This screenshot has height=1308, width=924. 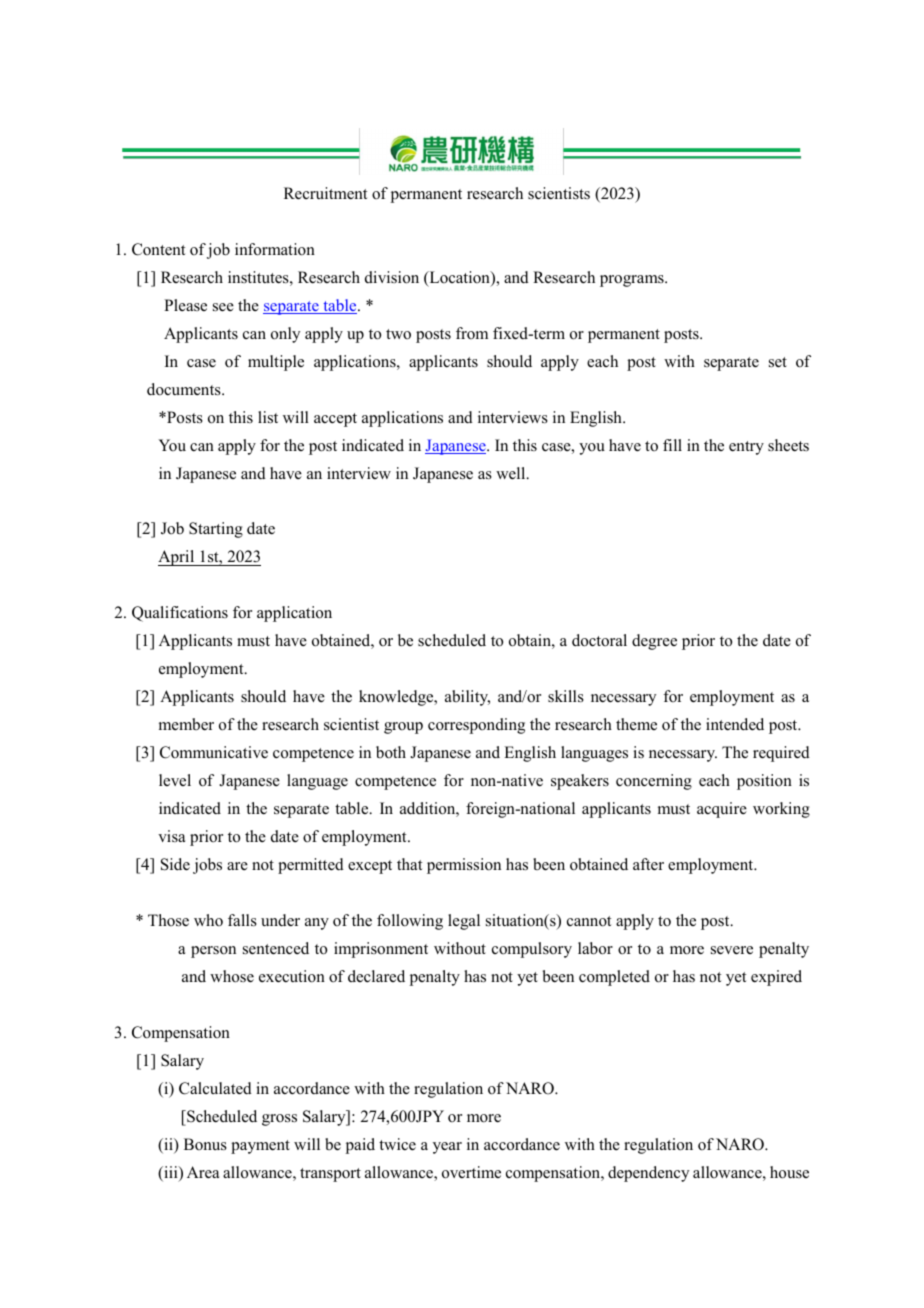 What do you see at coordinates (633, 281) in the screenshot?
I see `programs` at bounding box center [633, 281].
